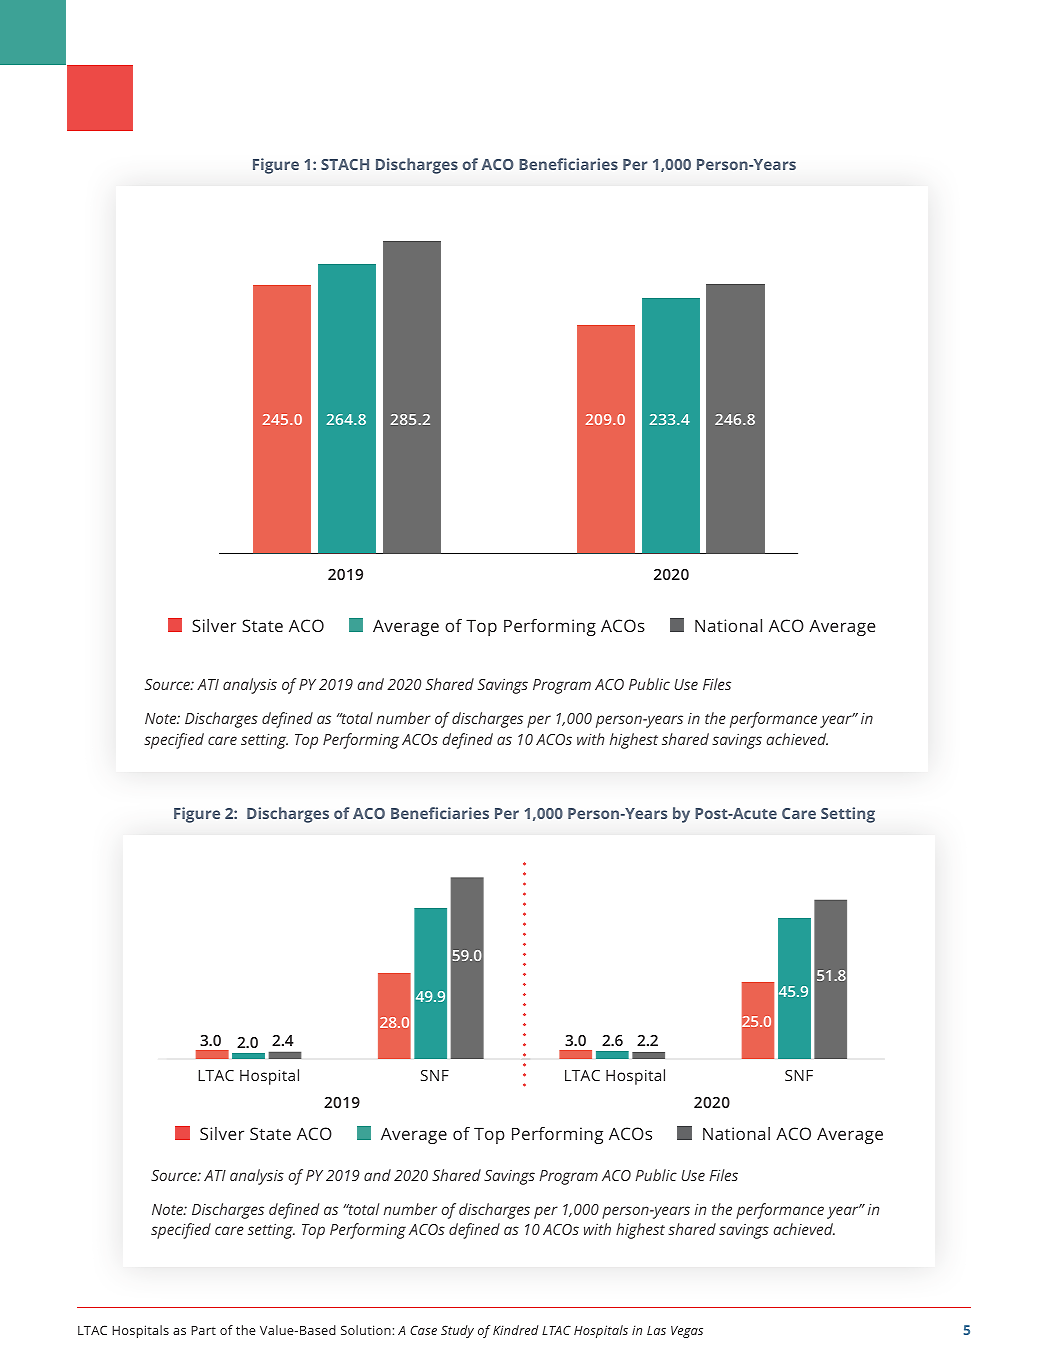 The height and width of the image is (1357, 1048). What do you see at coordinates (457, 1331) in the image?
I see `Study` at bounding box center [457, 1331].
